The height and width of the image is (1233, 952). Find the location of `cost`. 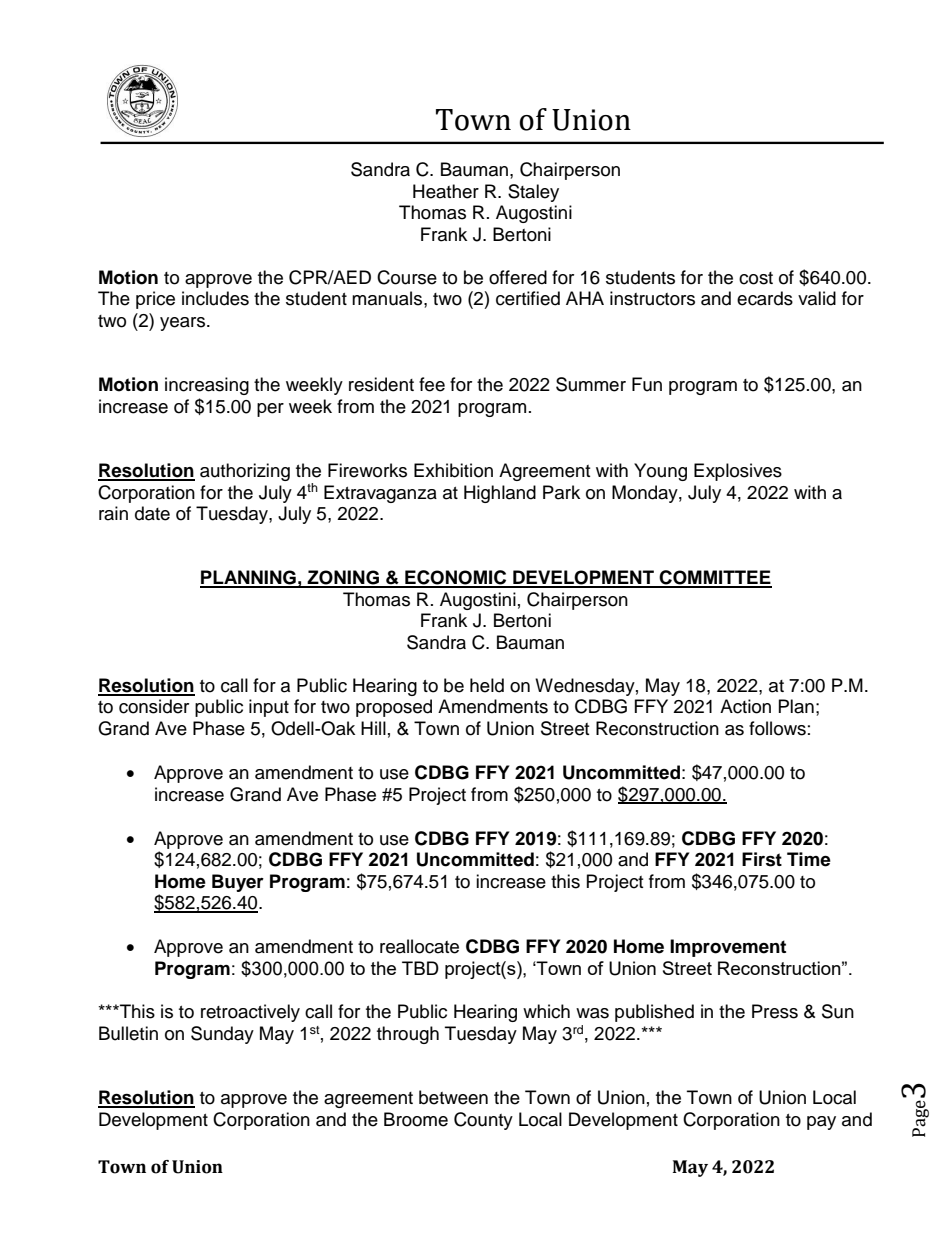

cost is located at coordinates (756, 278).
